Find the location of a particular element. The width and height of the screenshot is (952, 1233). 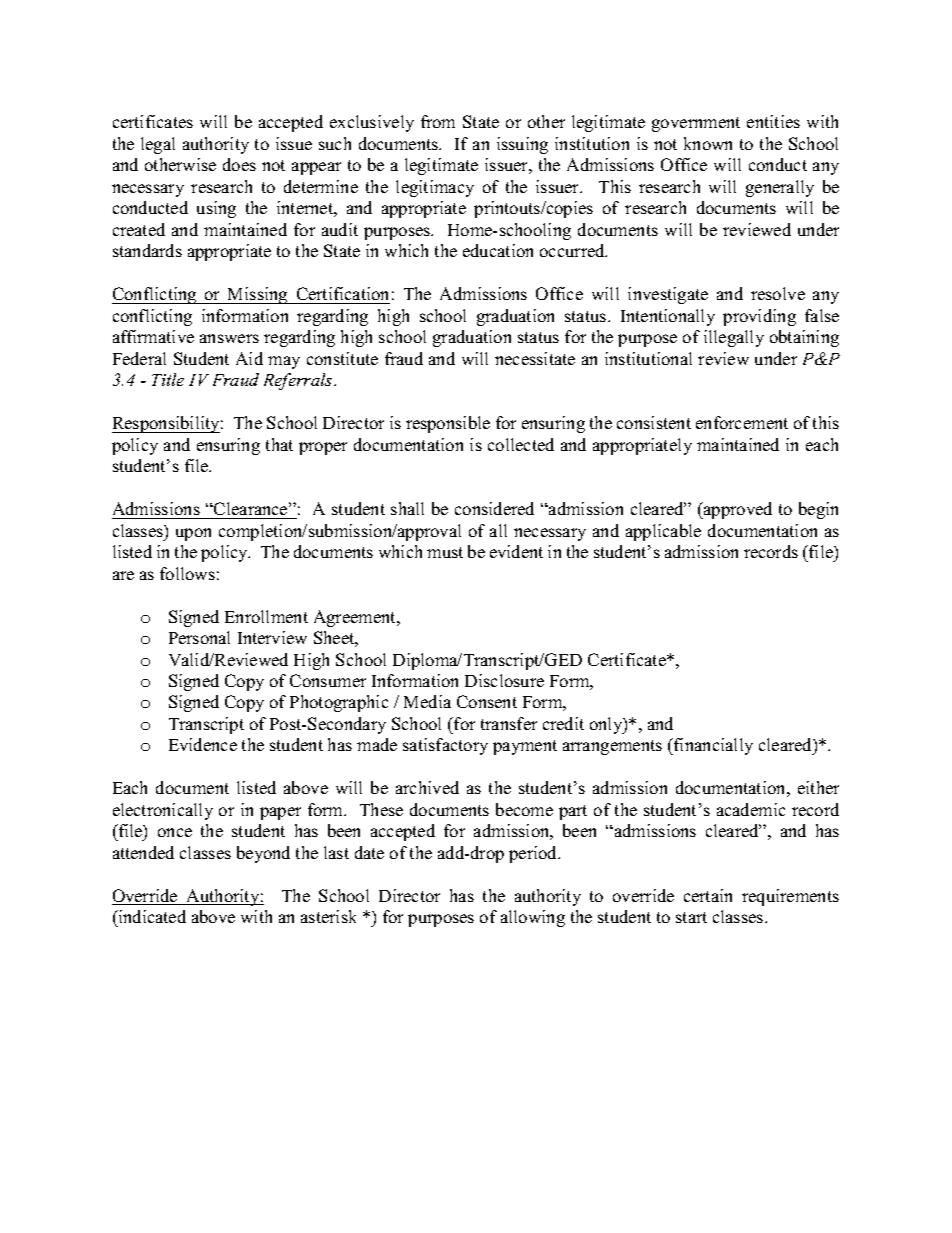

Personal is located at coordinates (199, 637).
